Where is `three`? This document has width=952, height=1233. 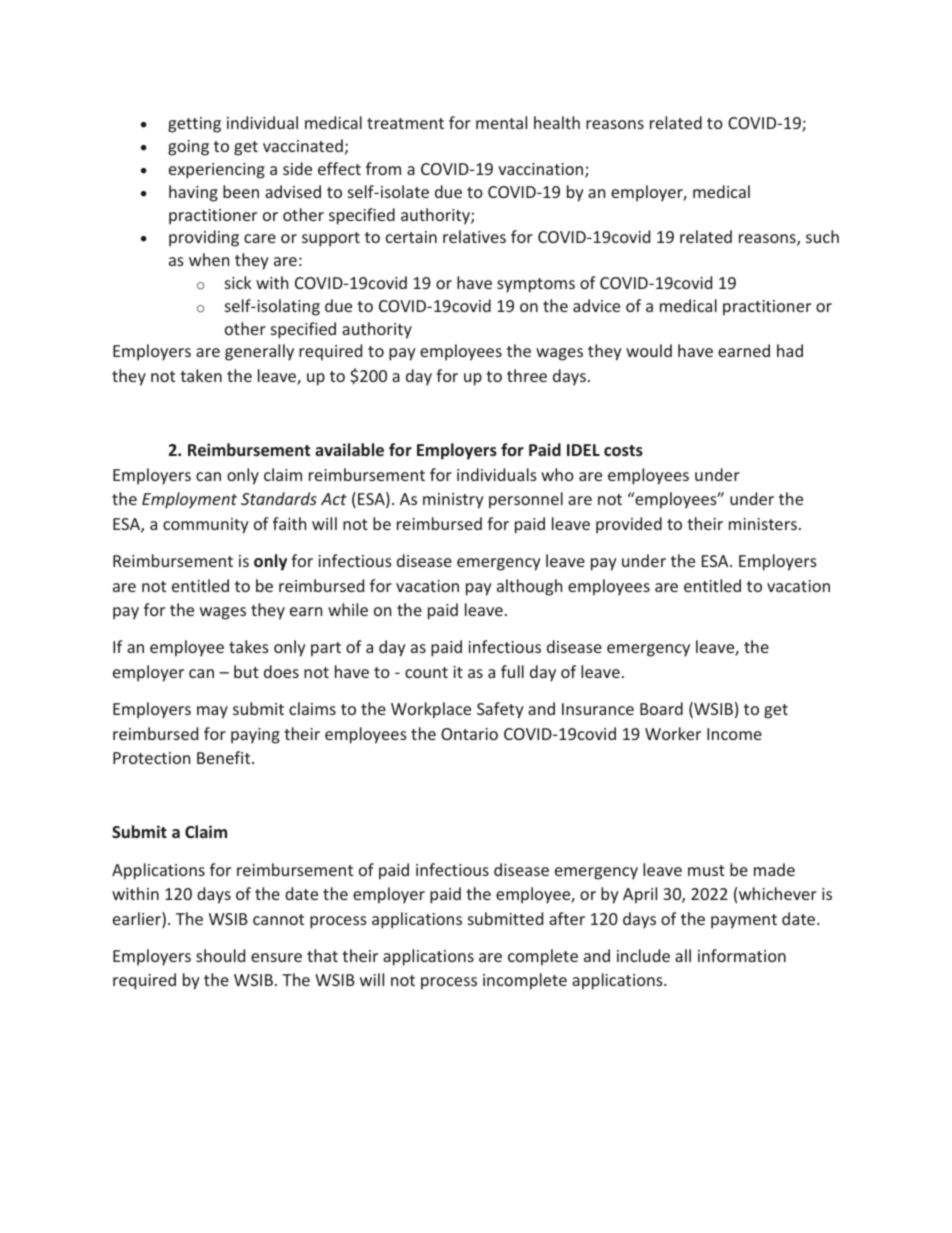 three is located at coordinates (527, 375).
